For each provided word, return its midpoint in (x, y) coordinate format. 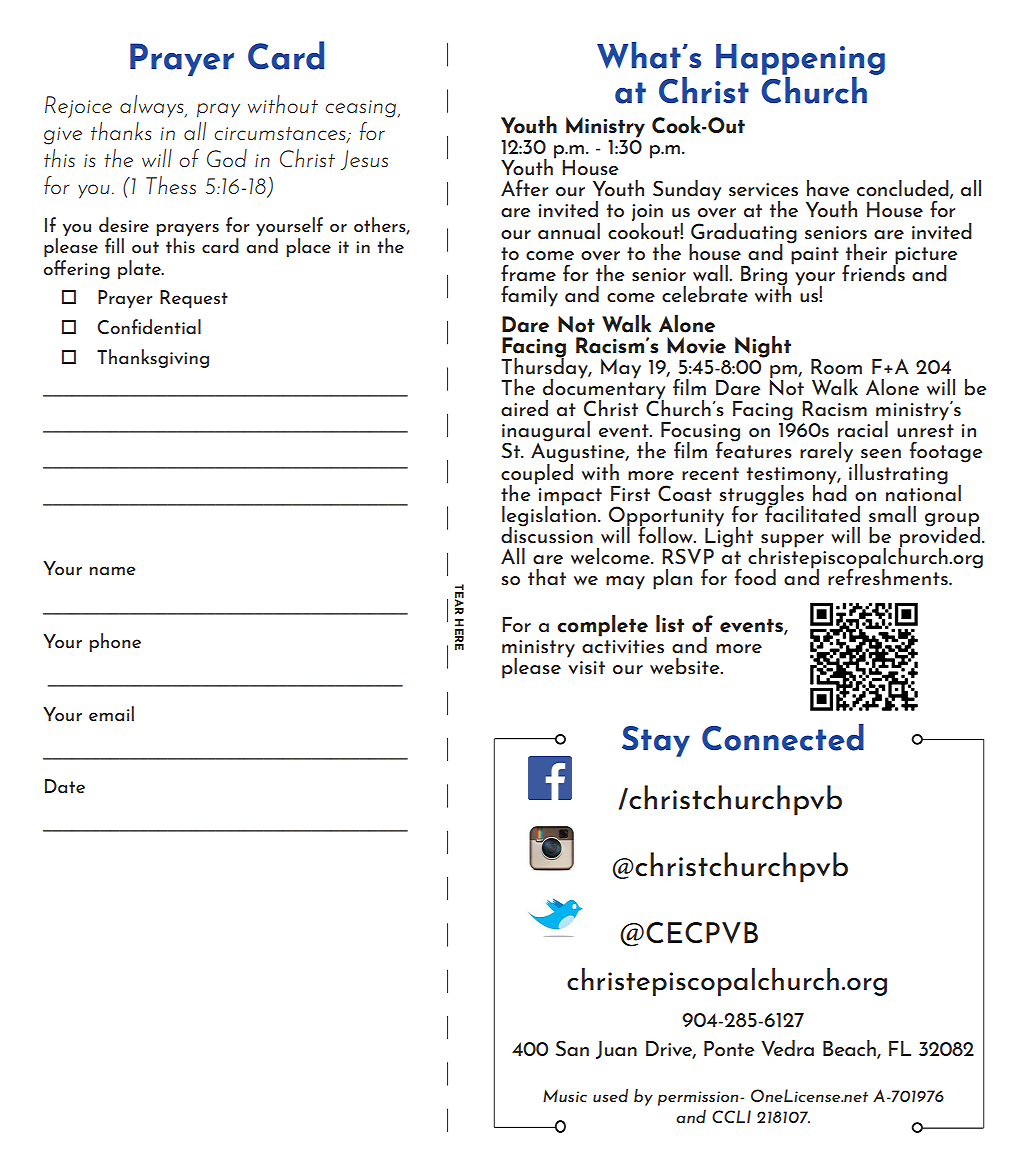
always (153, 106)
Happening (800, 59)
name (112, 570)
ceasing (360, 109)
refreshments (889, 575)
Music (565, 1095)
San (572, 1048)
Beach (850, 1049)
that (547, 577)
